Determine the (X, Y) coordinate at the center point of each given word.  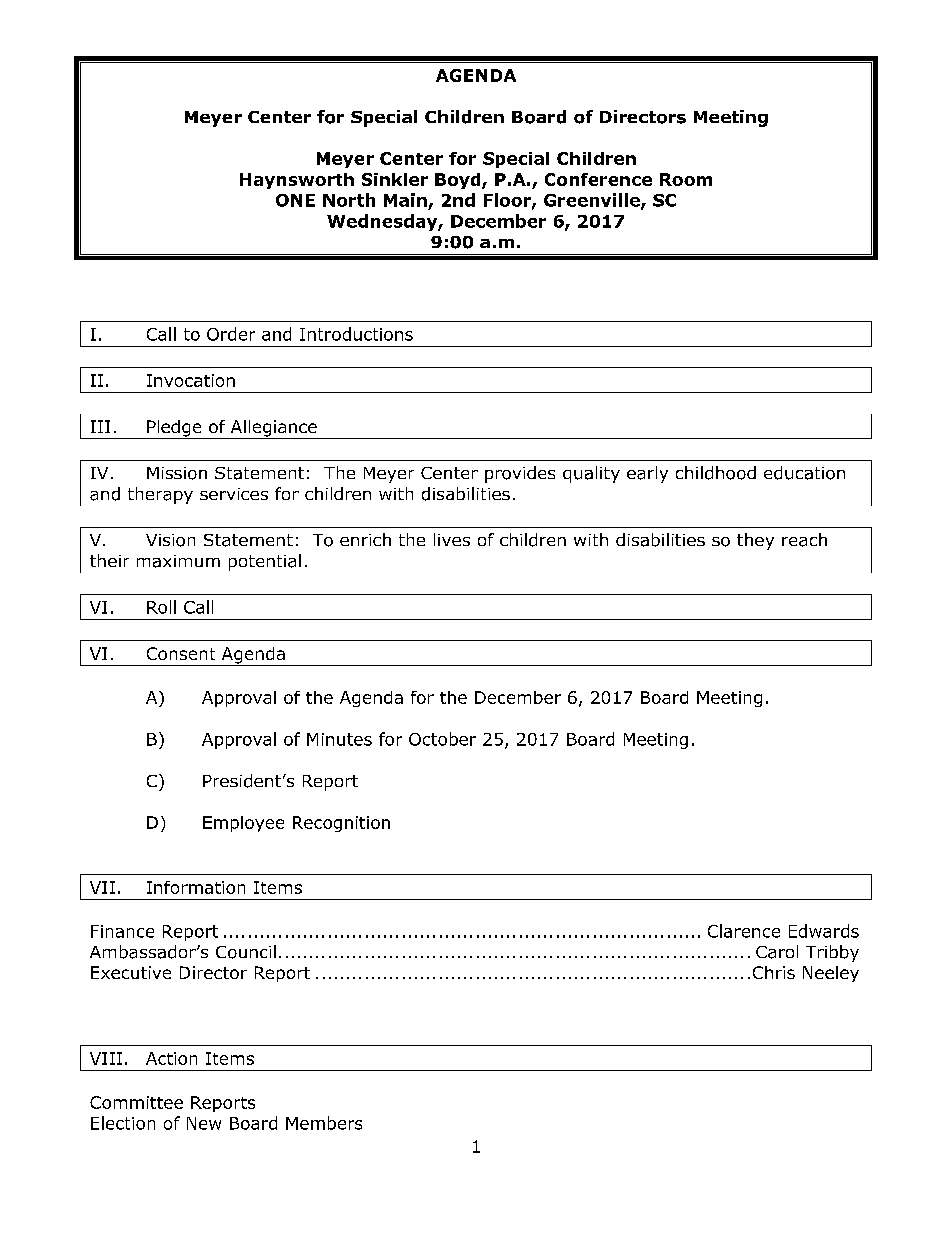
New (204, 1123)
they (755, 541)
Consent (181, 653)
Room (686, 179)
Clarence (744, 931)
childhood (716, 473)
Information (196, 887)
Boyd (459, 181)
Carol (777, 952)
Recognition (341, 824)
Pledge (174, 429)
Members (324, 1123)
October (442, 739)
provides (520, 474)
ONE (295, 200)
